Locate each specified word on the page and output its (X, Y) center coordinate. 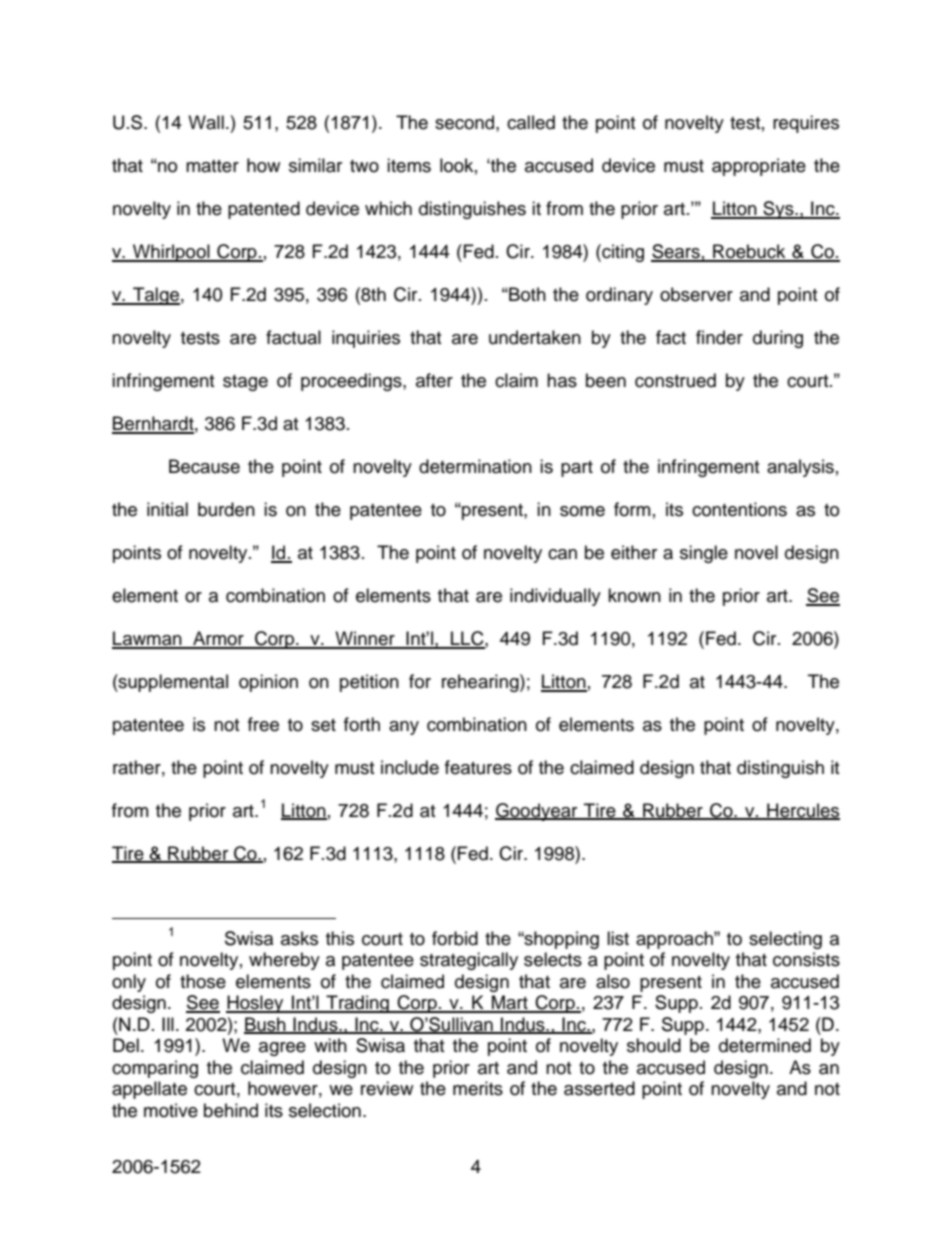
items (409, 165)
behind (231, 1110)
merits (478, 1088)
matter (212, 166)
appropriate (759, 167)
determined (765, 1045)
